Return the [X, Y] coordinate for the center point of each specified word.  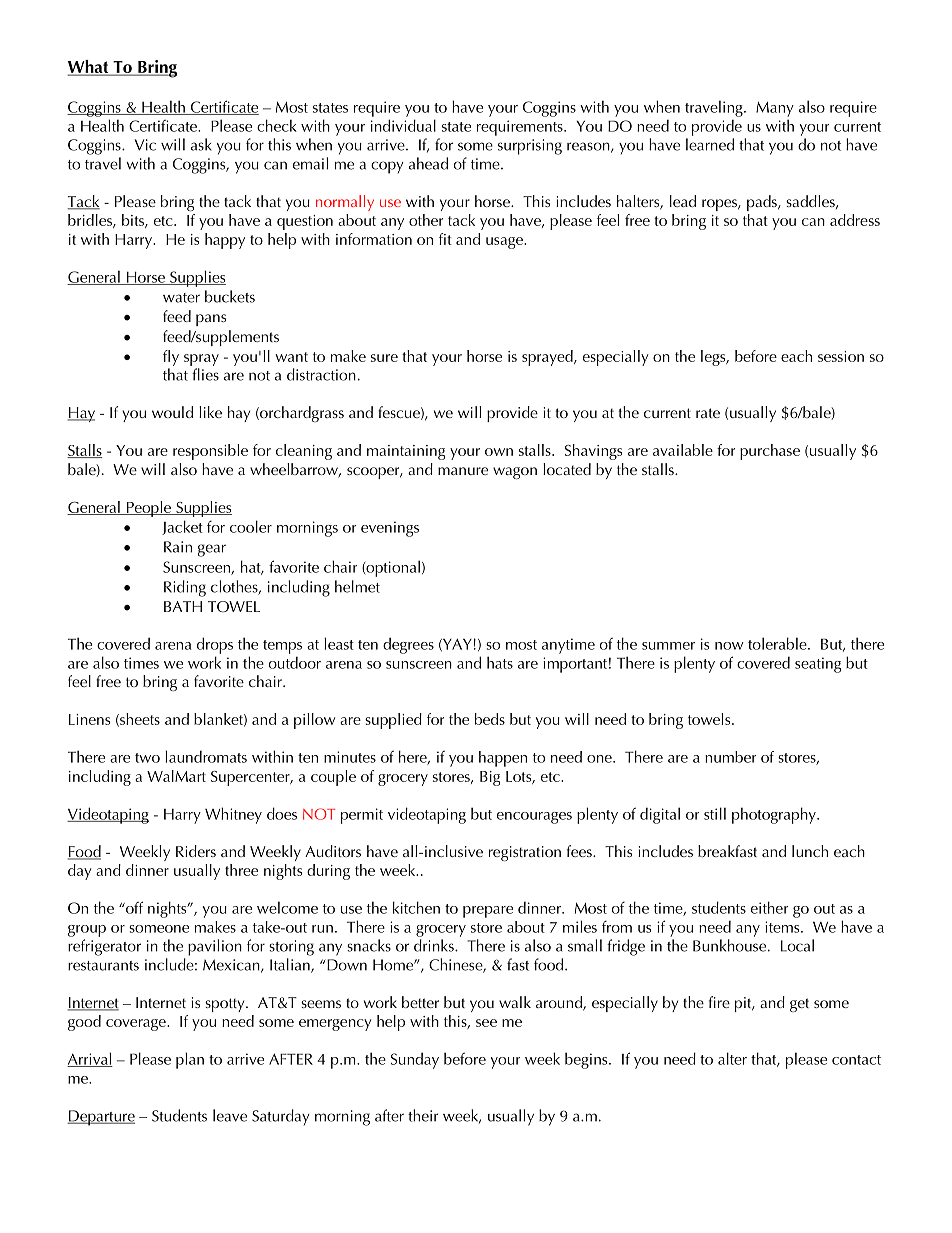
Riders [196, 851]
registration [525, 853]
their [423, 1115]
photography [775, 815]
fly [171, 358]
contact [856, 1060]
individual [403, 125]
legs [714, 358]
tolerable [778, 643]
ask [201, 144]
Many [775, 109]
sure [384, 358]
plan [190, 1060]
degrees [408, 645]
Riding [185, 588]
